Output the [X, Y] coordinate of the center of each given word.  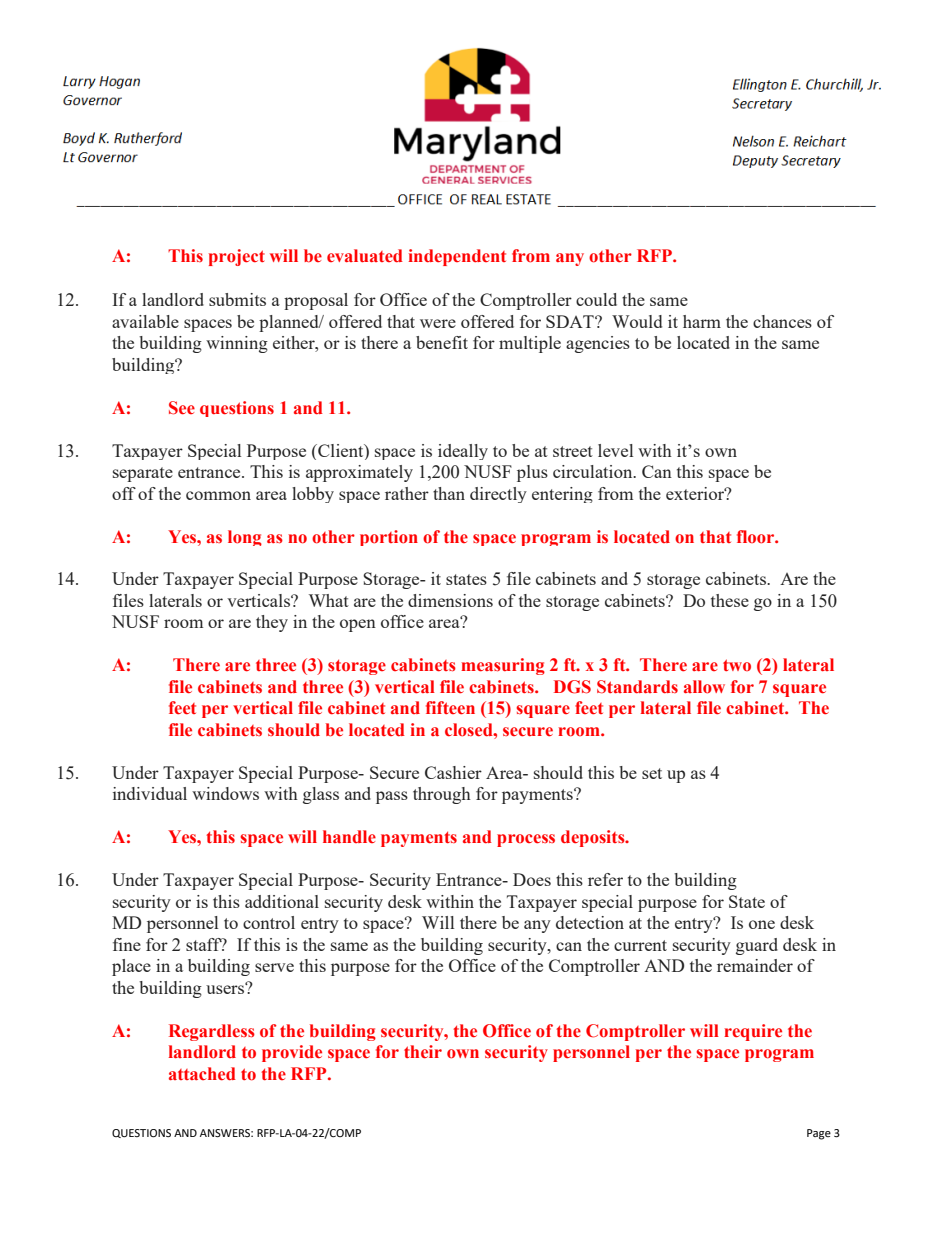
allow [704, 687]
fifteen [450, 708]
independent [457, 257]
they [272, 623]
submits [237, 299]
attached [202, 1074]
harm [702, 321]
